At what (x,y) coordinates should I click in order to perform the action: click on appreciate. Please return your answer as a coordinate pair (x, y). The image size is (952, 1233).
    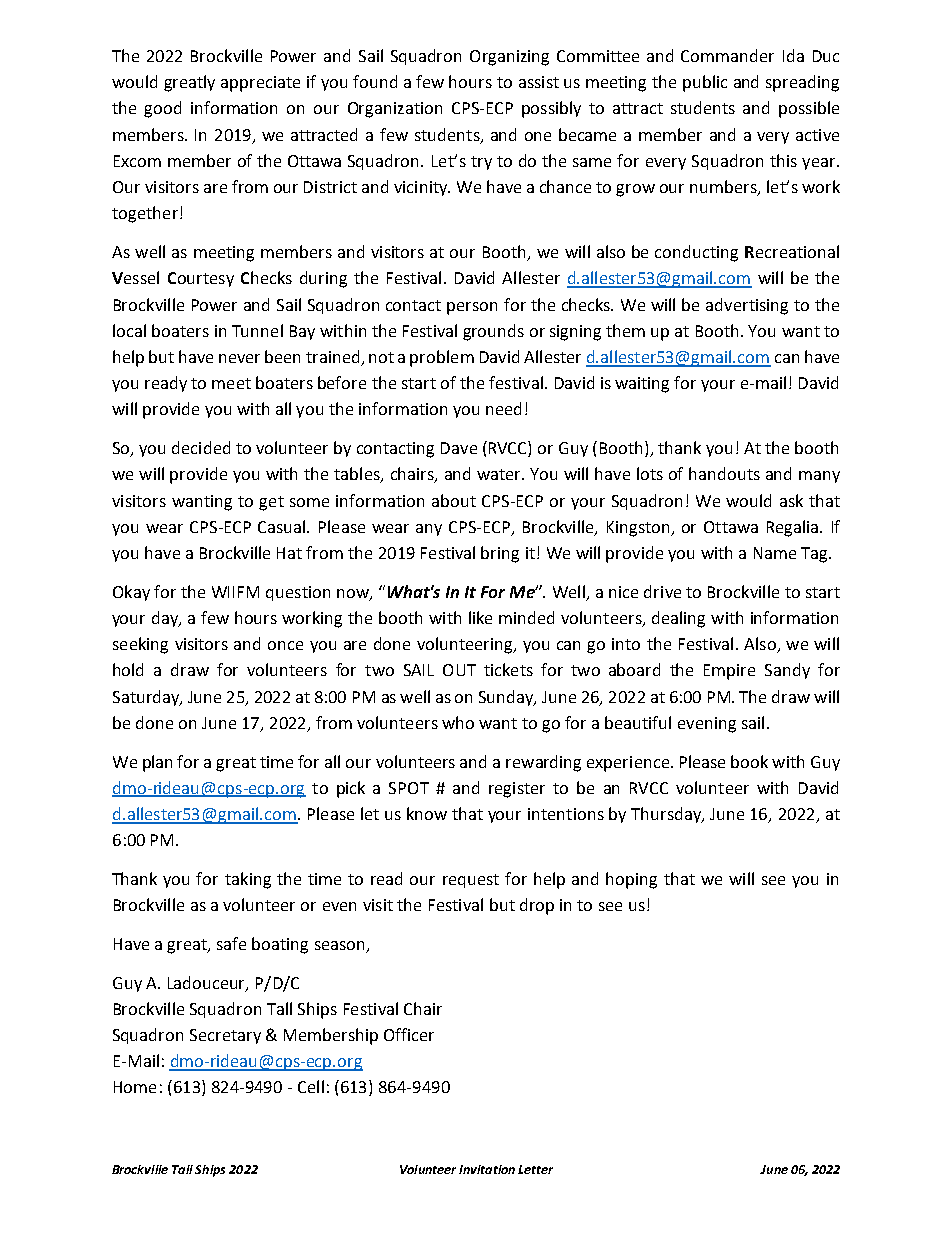
    Looking at the image, I should click on (260, 84).
